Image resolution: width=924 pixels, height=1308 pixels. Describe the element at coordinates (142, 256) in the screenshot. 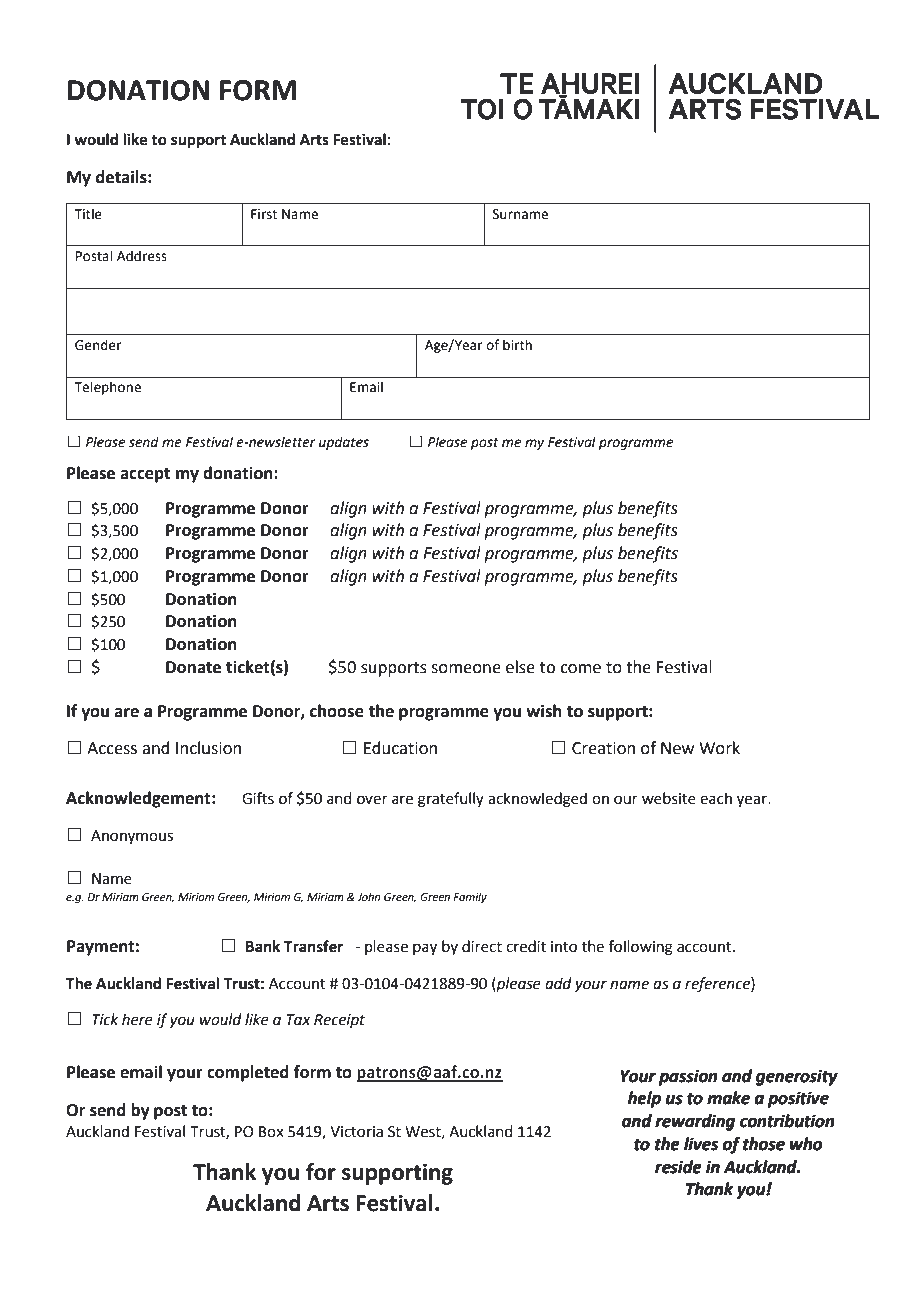

I see `Address` at that location.
